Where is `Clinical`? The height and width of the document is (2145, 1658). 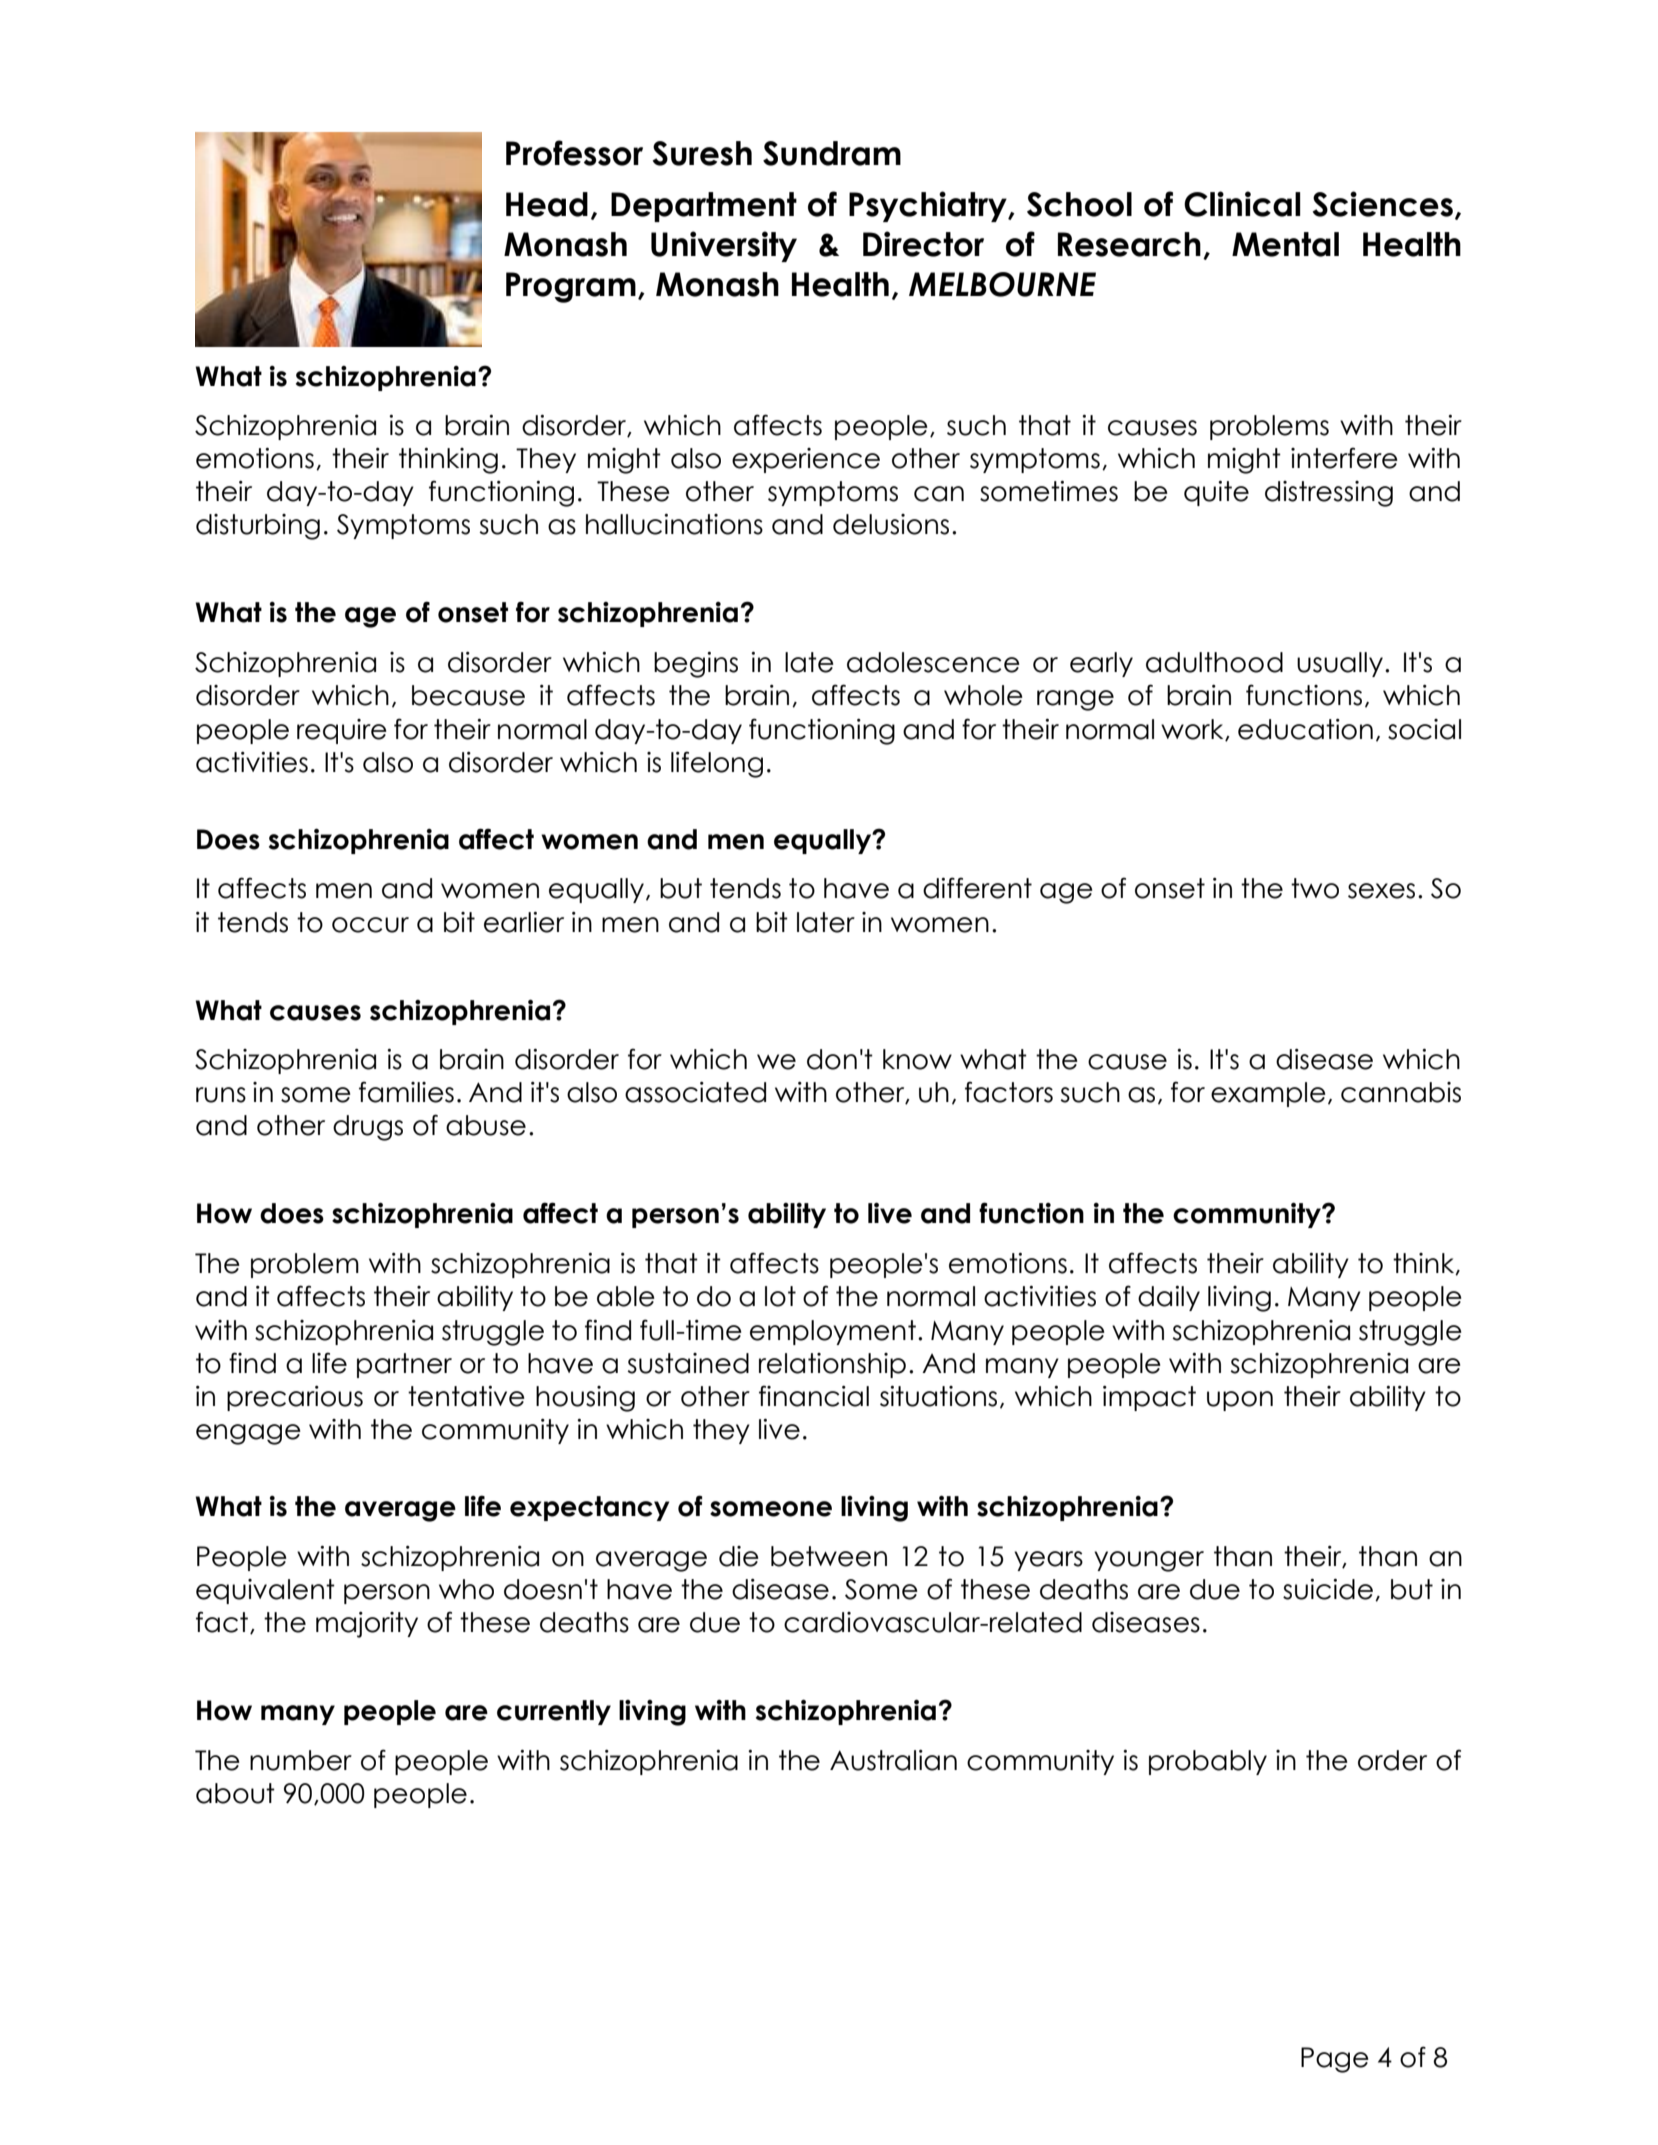
Clinical is located at coordinates (1242, 204).
